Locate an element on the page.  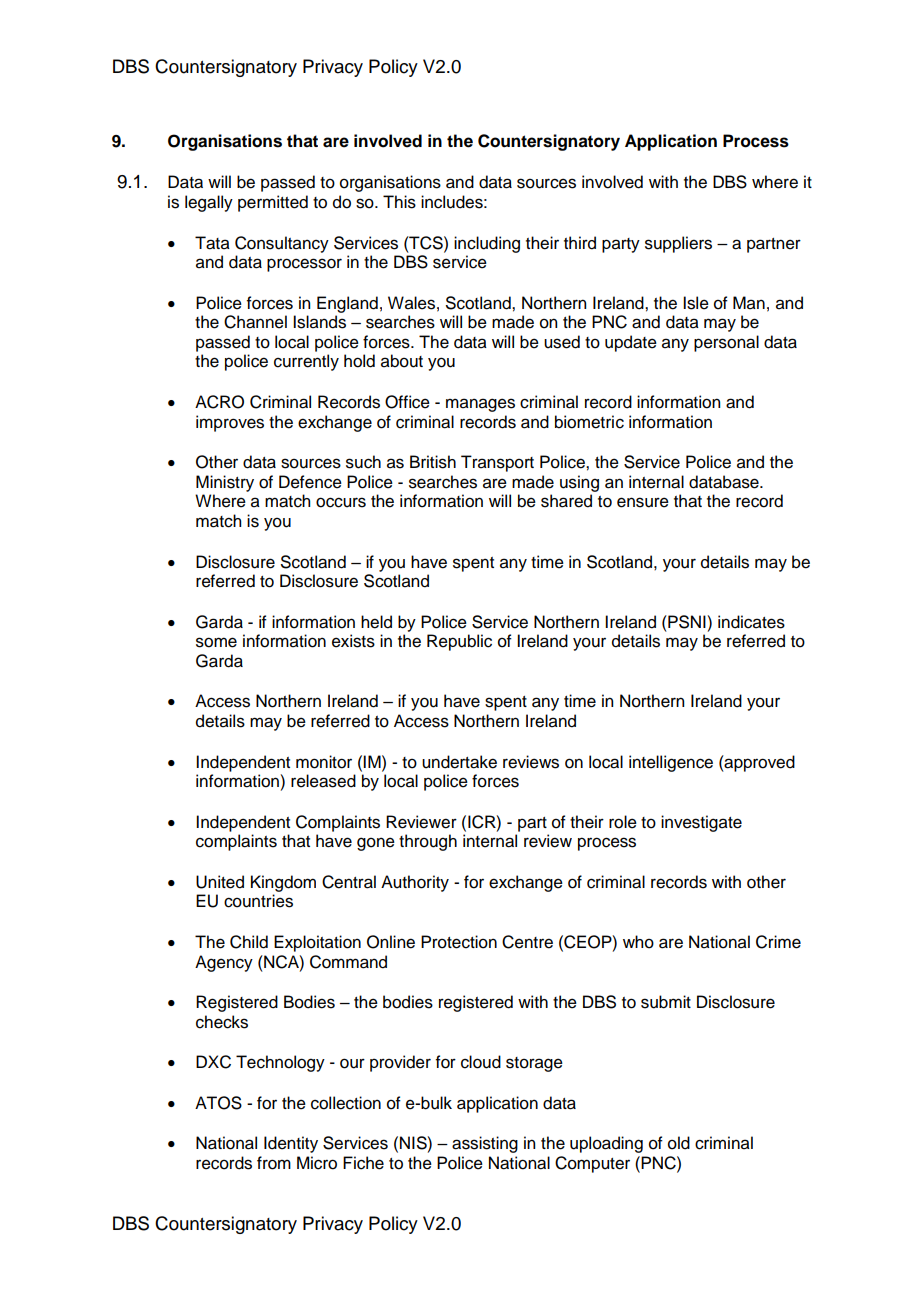
Consultancy is located at coordinates (282, 244).
